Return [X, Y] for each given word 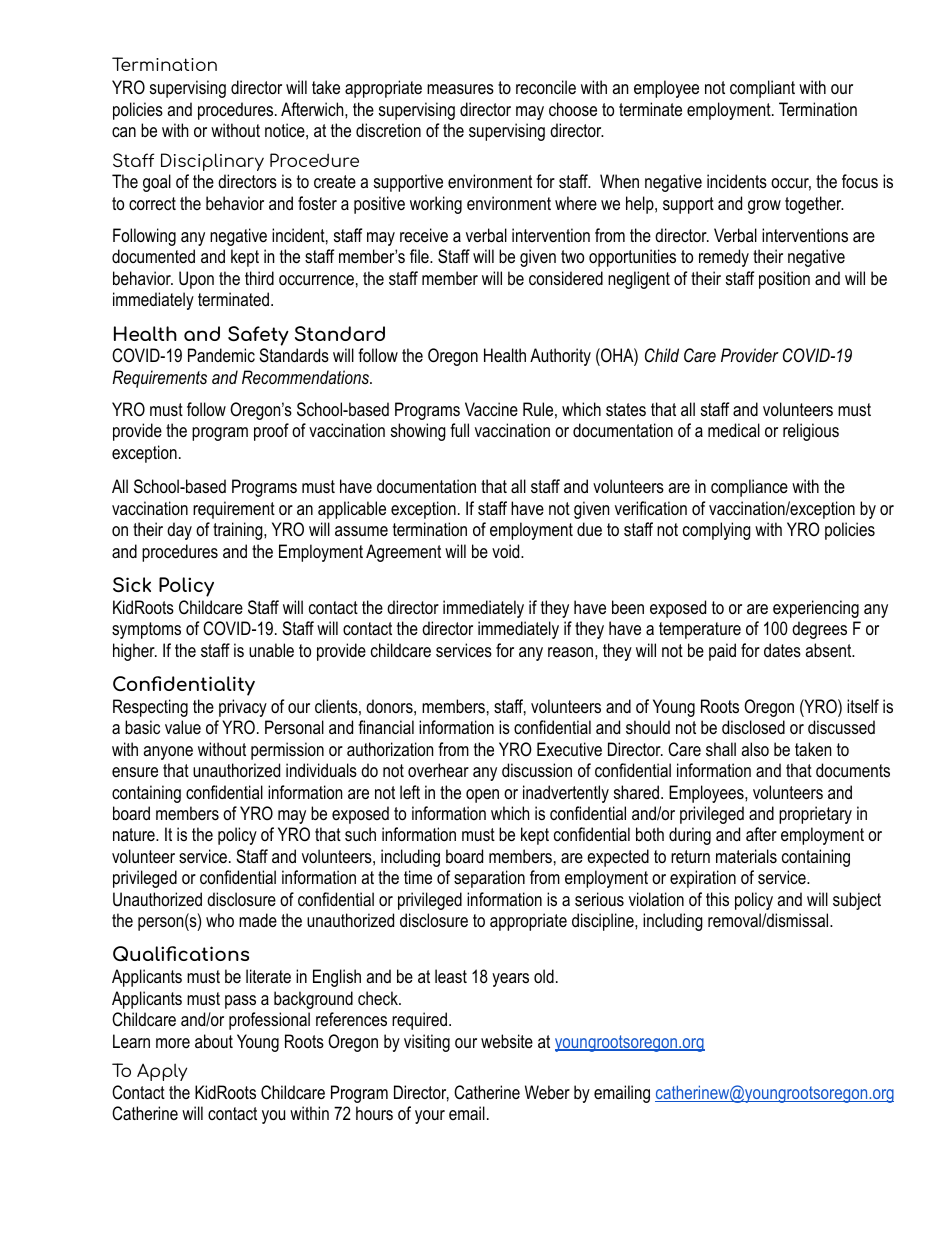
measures [460, 89]
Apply [162, 1072]
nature [135, 834]
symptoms [146, 630]
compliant [762, 89]
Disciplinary [212, 162]
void [507, 551]
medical [734, 430]
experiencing [816, 609]
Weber [547, 1092]
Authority [560, 357]
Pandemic [221, 355]
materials [746, 856]
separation [489, 879]
